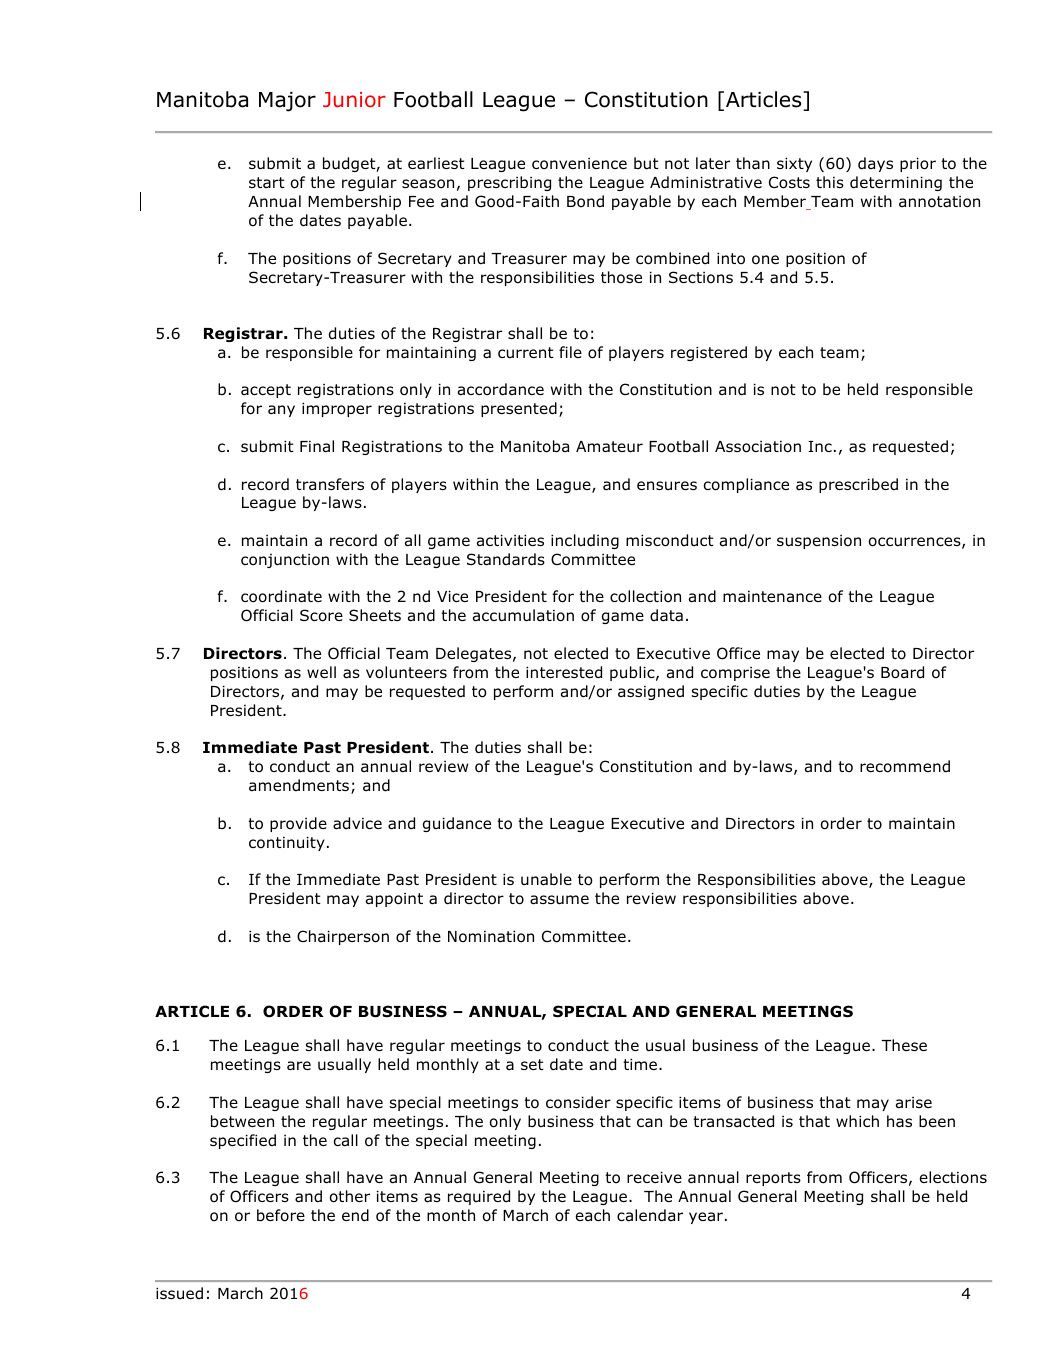 The width and height of the page is (1054, 1364). What do you see at coordinates (579, 164) in the page?
I see `convenience` at bounding box center [579, 164].
